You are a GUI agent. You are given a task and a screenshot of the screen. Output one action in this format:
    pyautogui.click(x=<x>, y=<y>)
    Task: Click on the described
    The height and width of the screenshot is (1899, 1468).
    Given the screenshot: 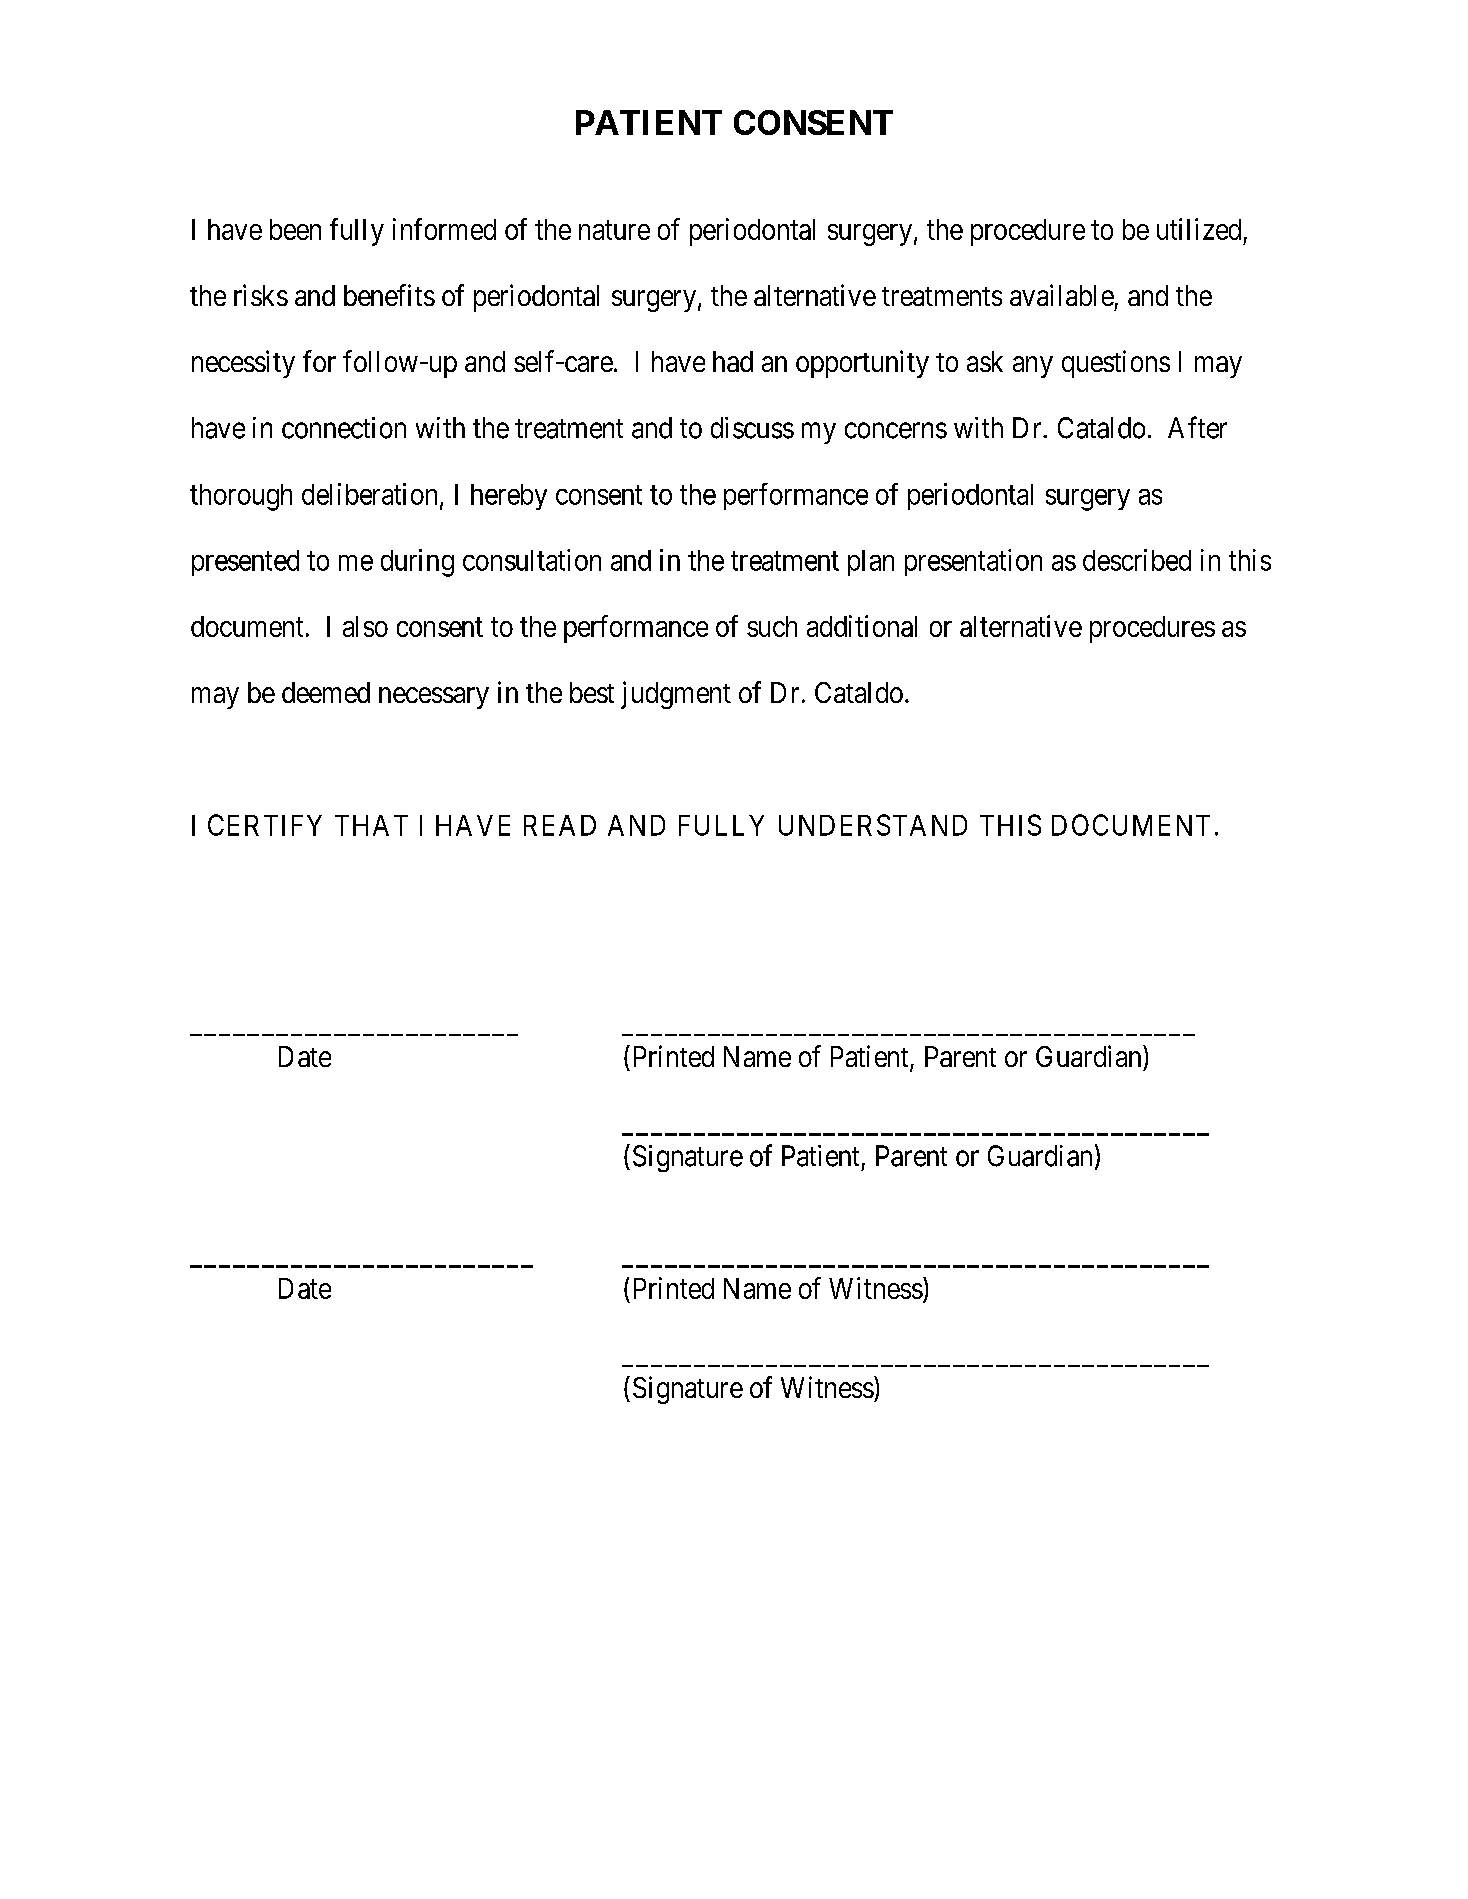 What is the action you would take?
    pyautogui.click(x=1137, y=560)
